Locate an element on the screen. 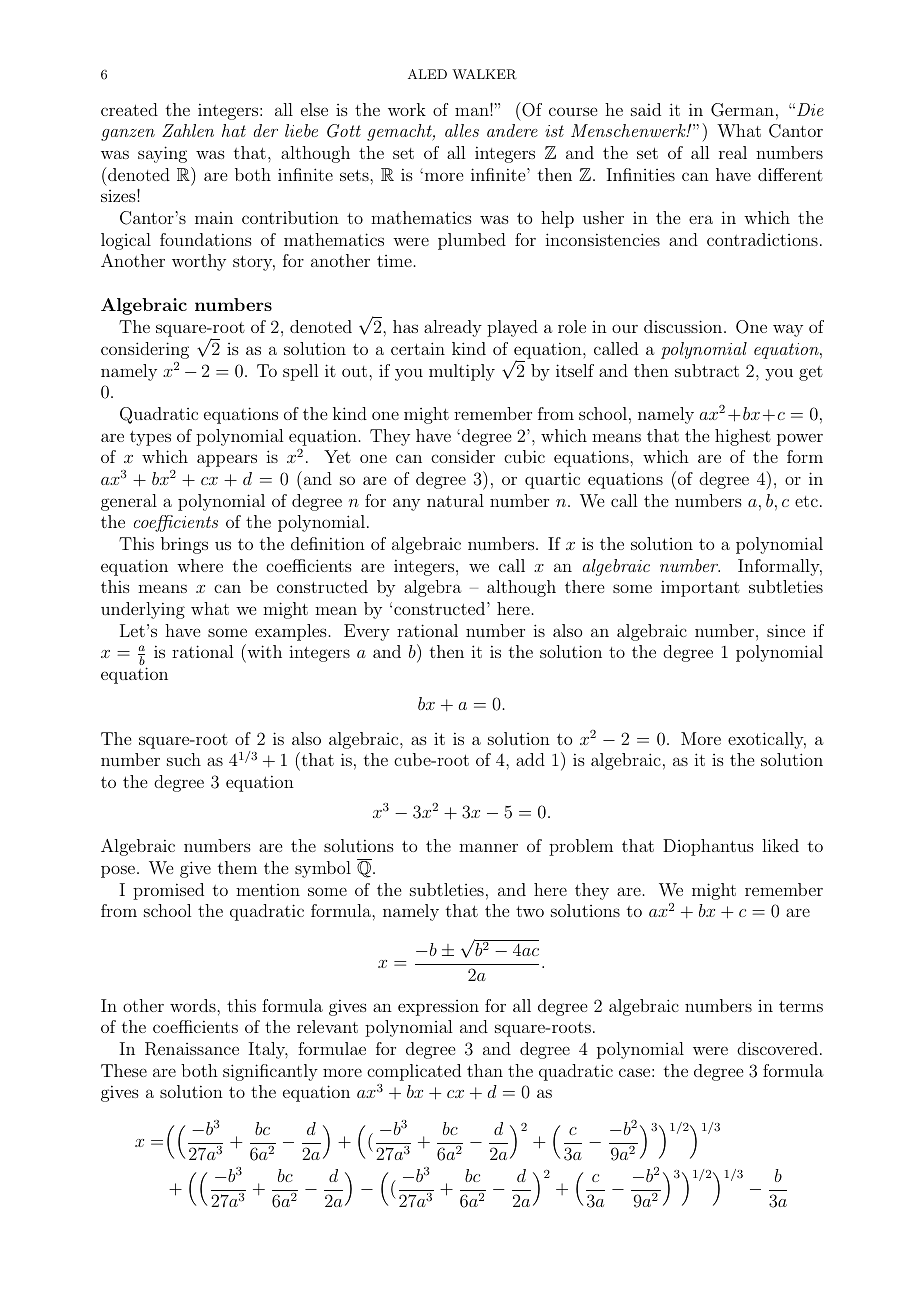 This screenshot has width=924, height=1308. German is located at coordinates (742, 110).
